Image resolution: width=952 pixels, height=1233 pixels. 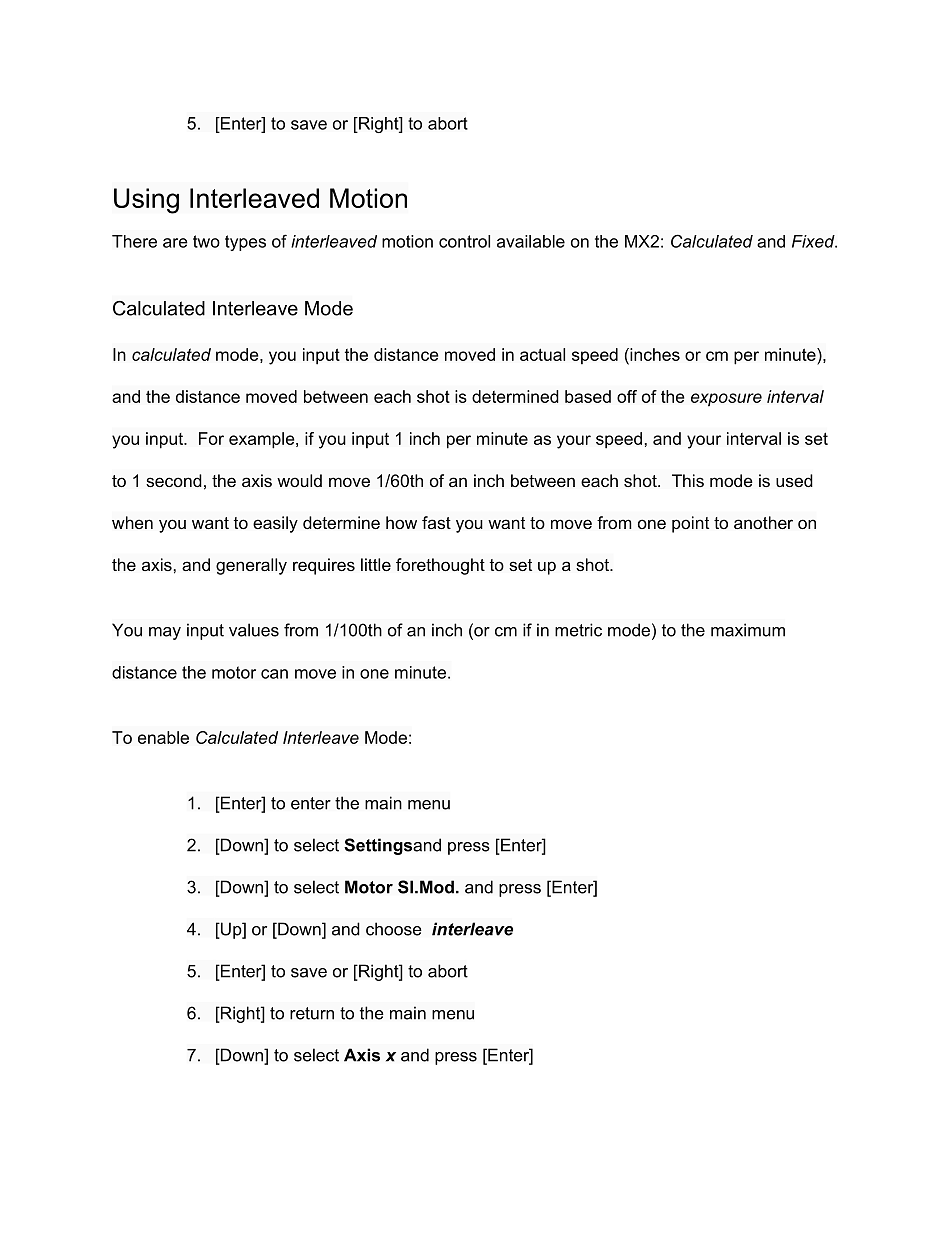 What do you see at coordinates (748, 630) in the page?
I see `maximum` at bounding box center [748, 630].
